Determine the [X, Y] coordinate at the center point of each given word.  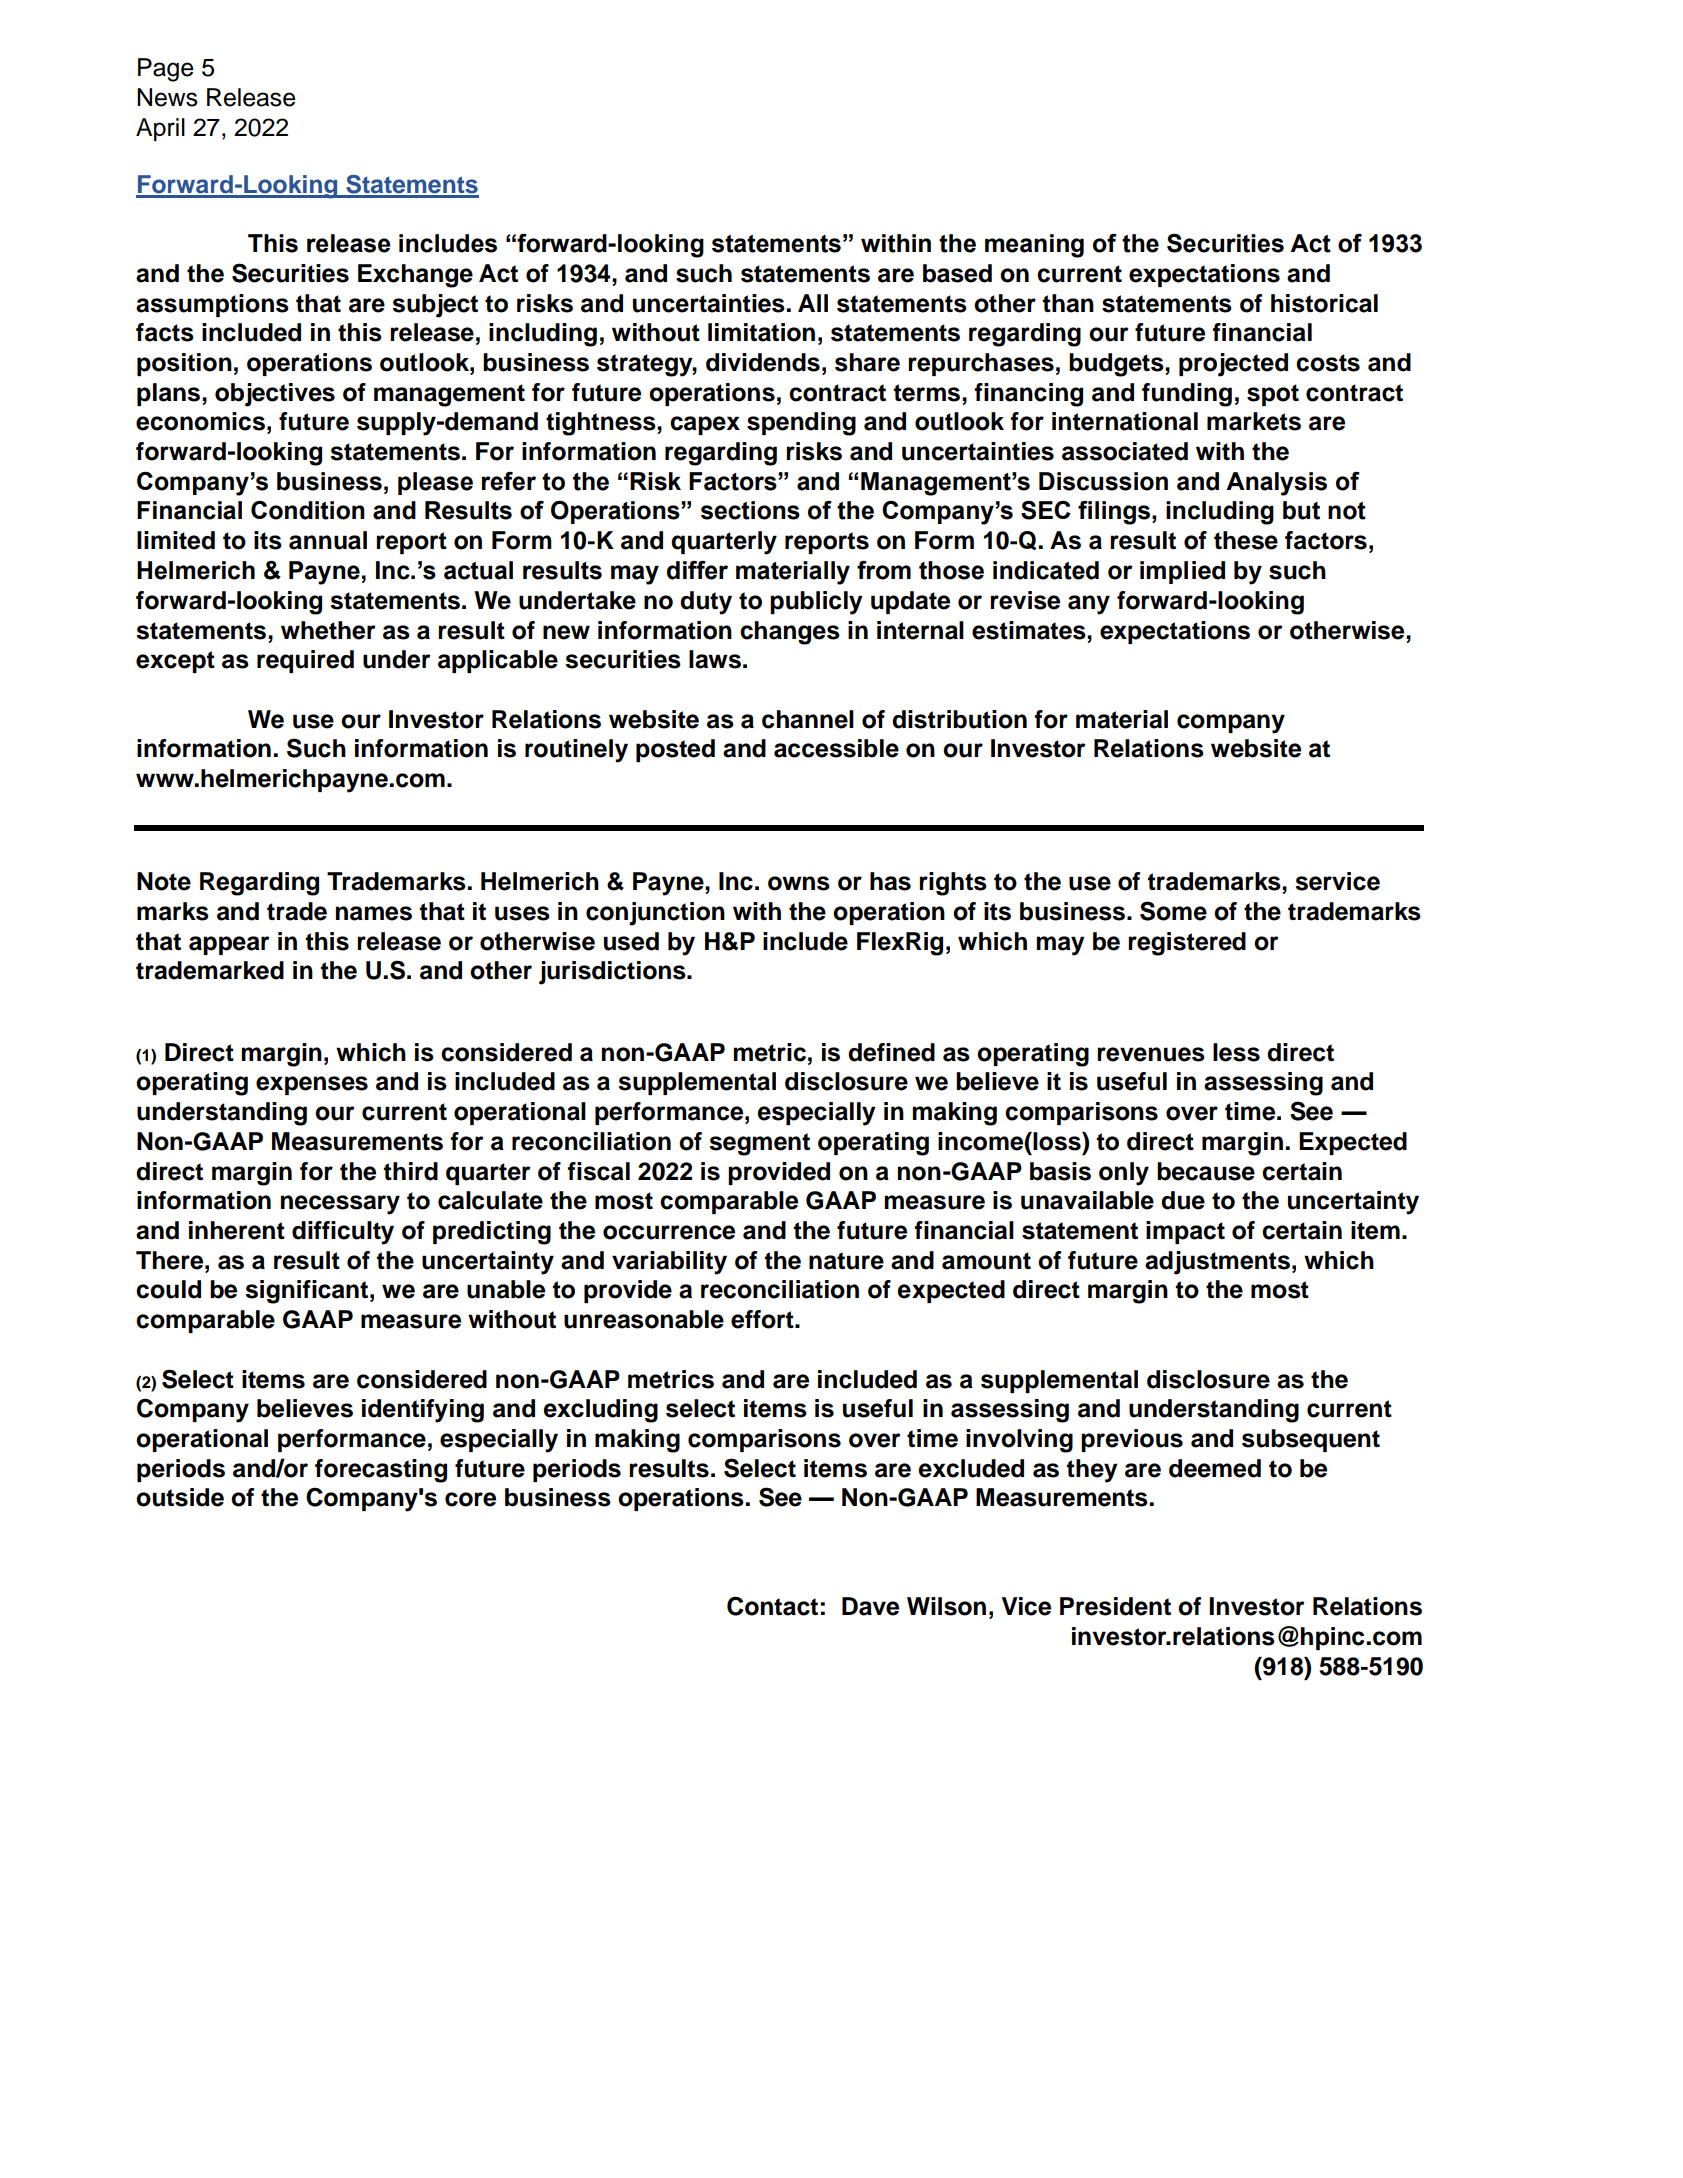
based [957, 273]
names [374, 913]
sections [750, 510]
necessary [340, 1205]
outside [180, 1497]
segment [759, 1144]
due [1183, 1200]
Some [1173, 911]
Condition [308, 510]
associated [1125, 451]
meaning [1034, 246]
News [167, 97]
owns [799, 883]
